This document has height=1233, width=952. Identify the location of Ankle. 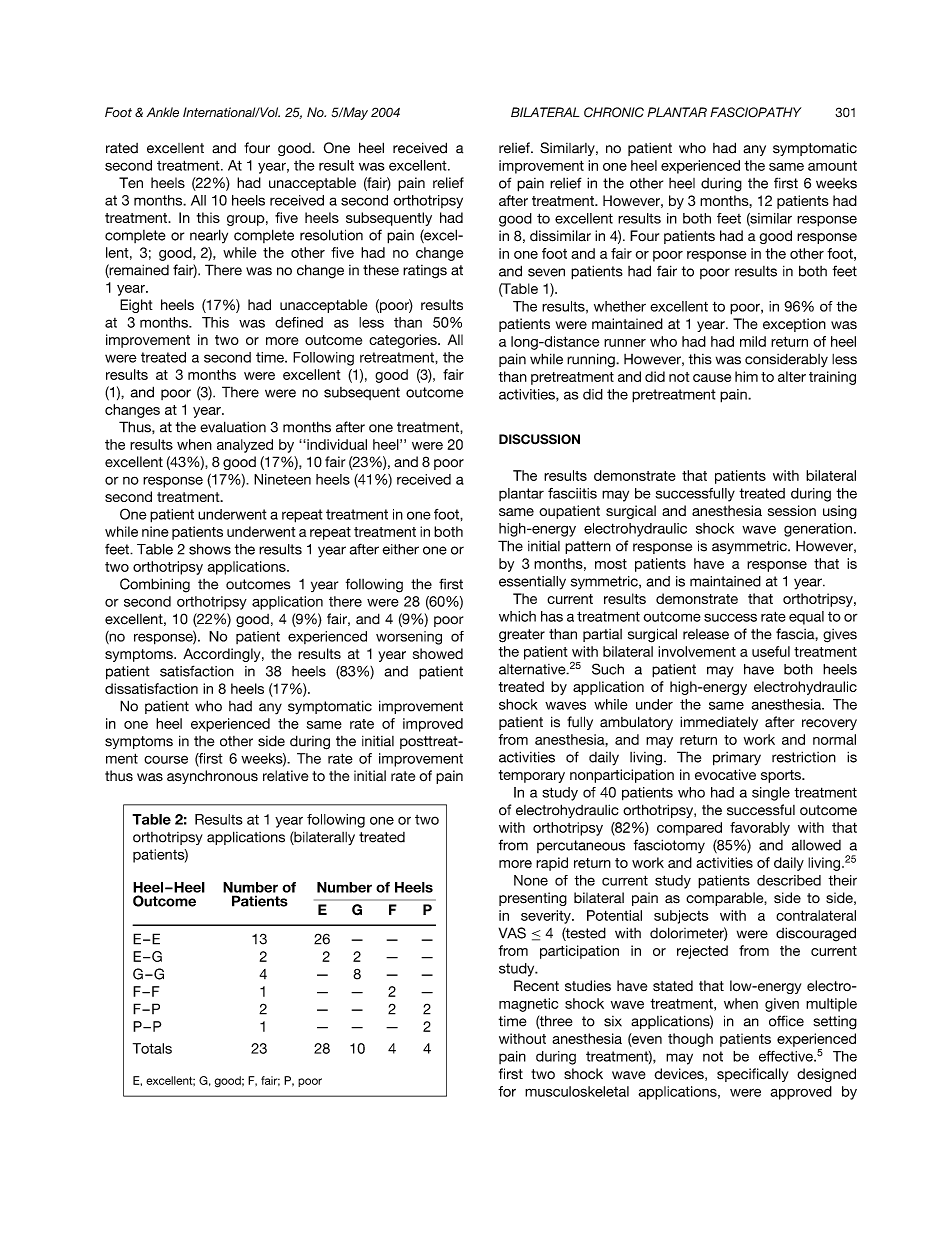
(163, 112).
